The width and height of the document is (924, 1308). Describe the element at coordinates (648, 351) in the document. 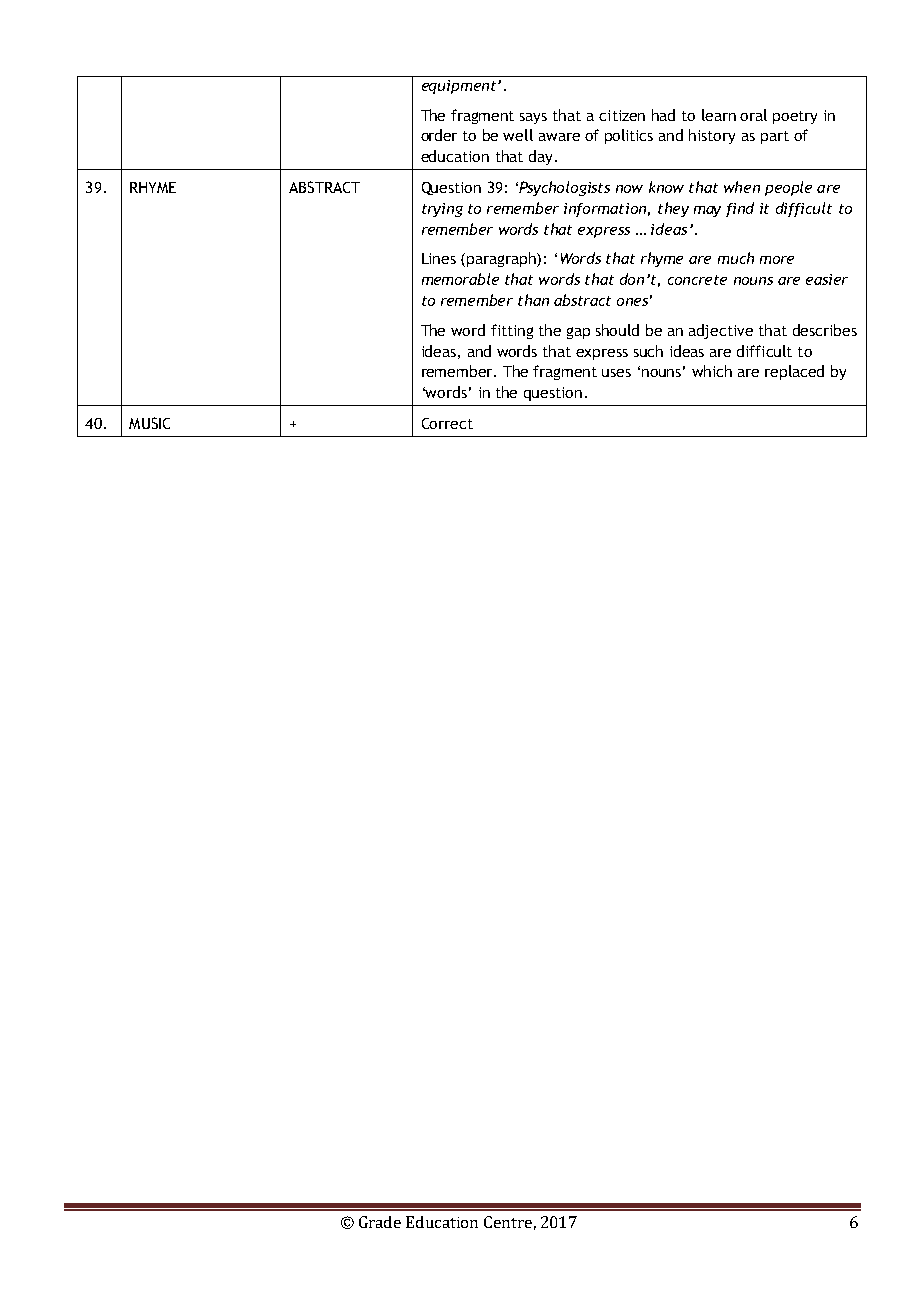

I see `such` at that location.
